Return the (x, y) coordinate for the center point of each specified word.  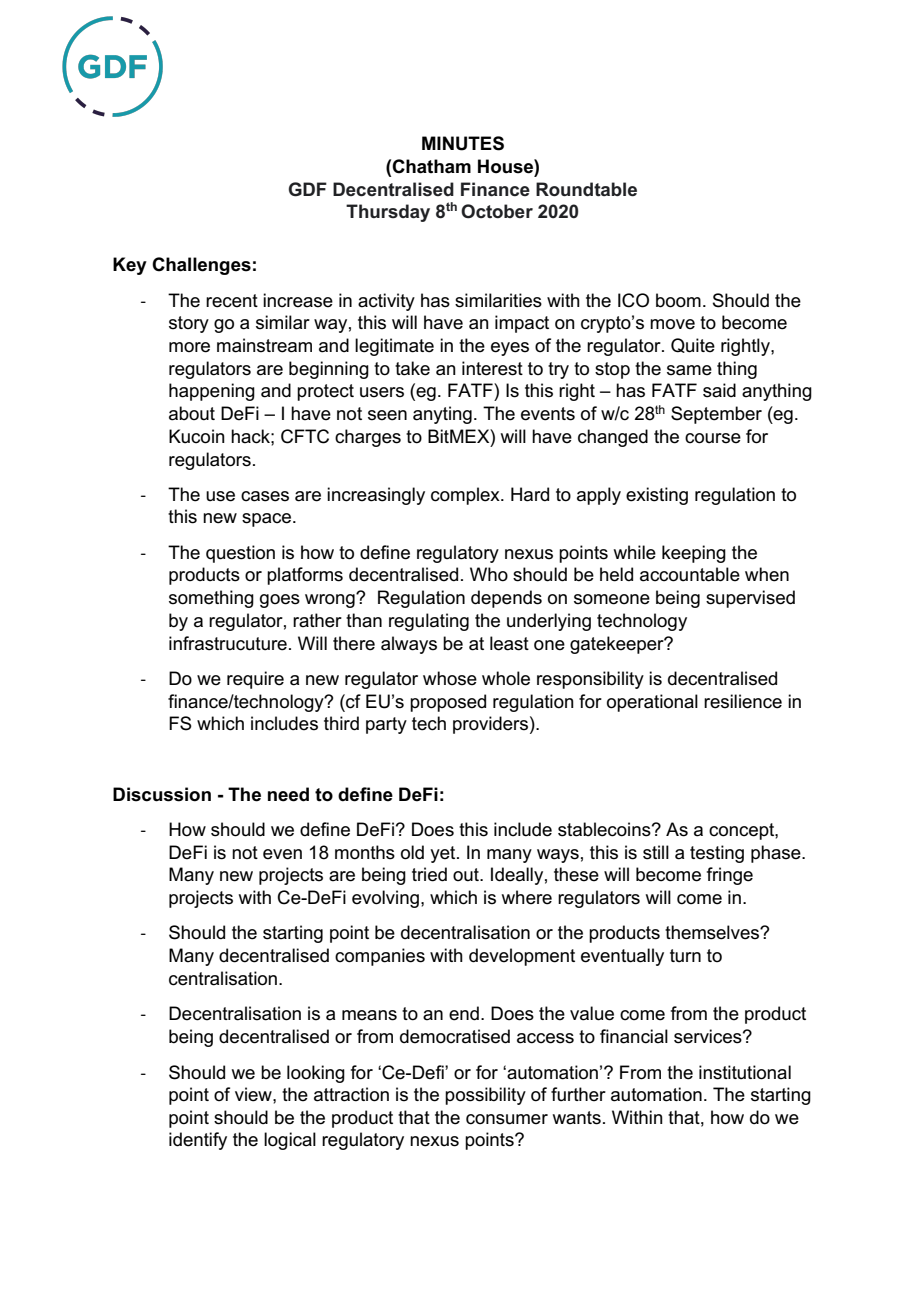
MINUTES (463, 143)
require (255, 680)
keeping (694, 554)
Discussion (162, 794)
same (689, 370)
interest (492, 368)
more (189, 347)
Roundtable (586, 189)
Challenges (201, 266)
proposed (448, 703)
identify (198, 1141)
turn (685, 956)
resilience (743, 701)
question (240, 554)
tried (429, 874)
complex (466, 496)
